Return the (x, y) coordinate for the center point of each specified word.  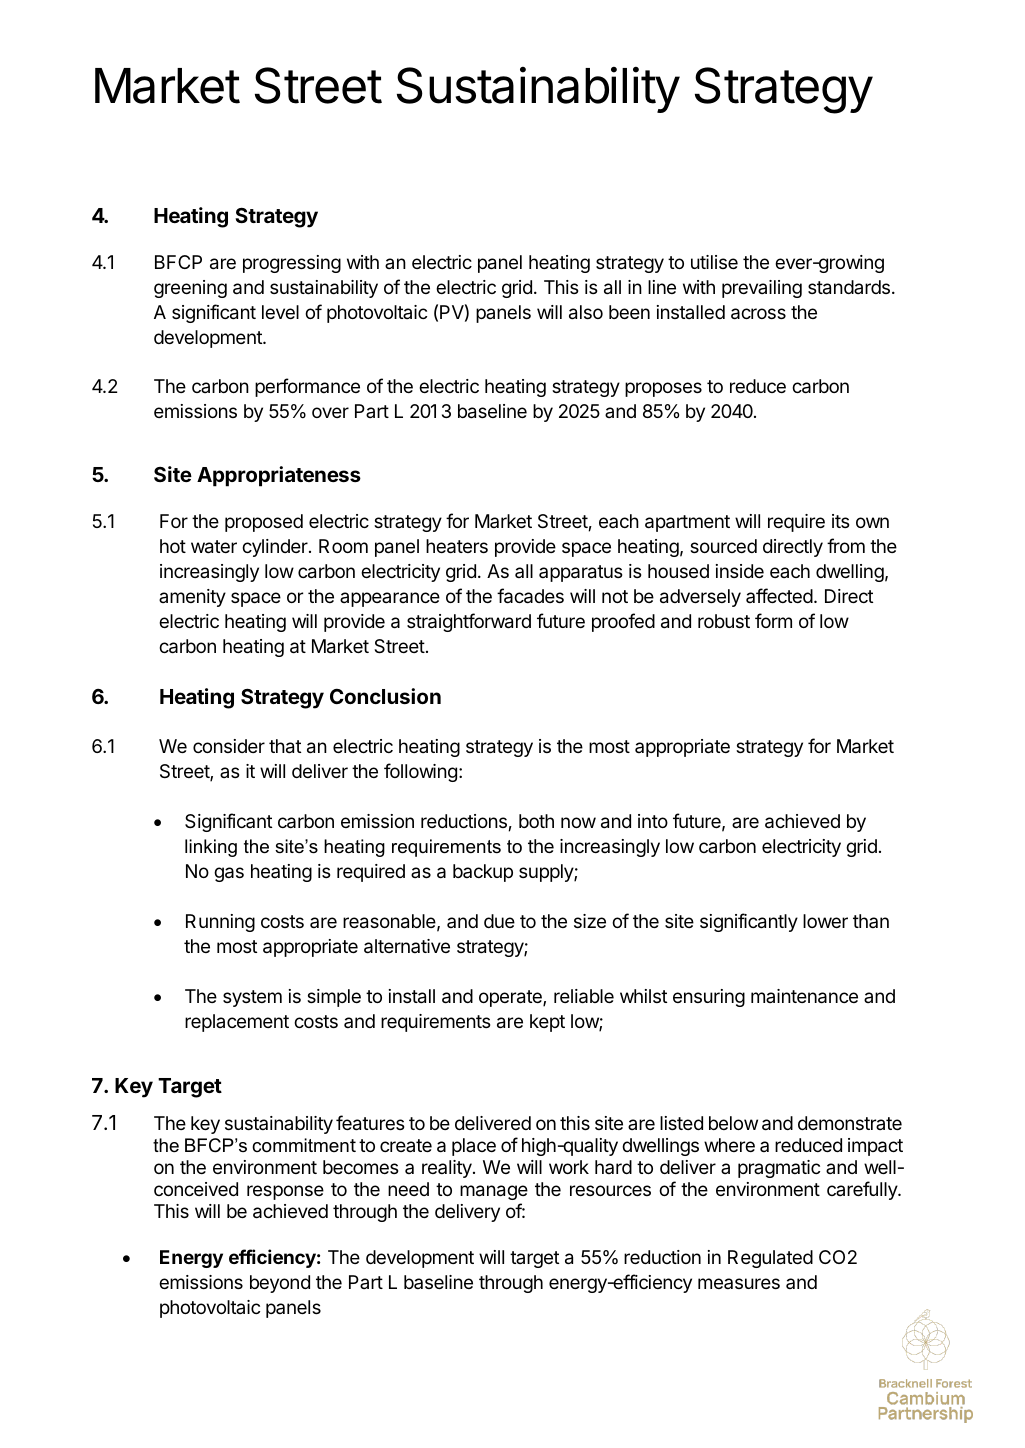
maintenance (804, 996)
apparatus (580, 573)
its (840, 521)
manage (494, 1192)
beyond (280, 1284)
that (285, 746)
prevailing (762, 289)
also (586, 312)
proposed (264, 523)
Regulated (770, 1259)
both (536, 821)
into (653, 821)
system (252, 998)
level (280, 312)
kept (547, 1023)
